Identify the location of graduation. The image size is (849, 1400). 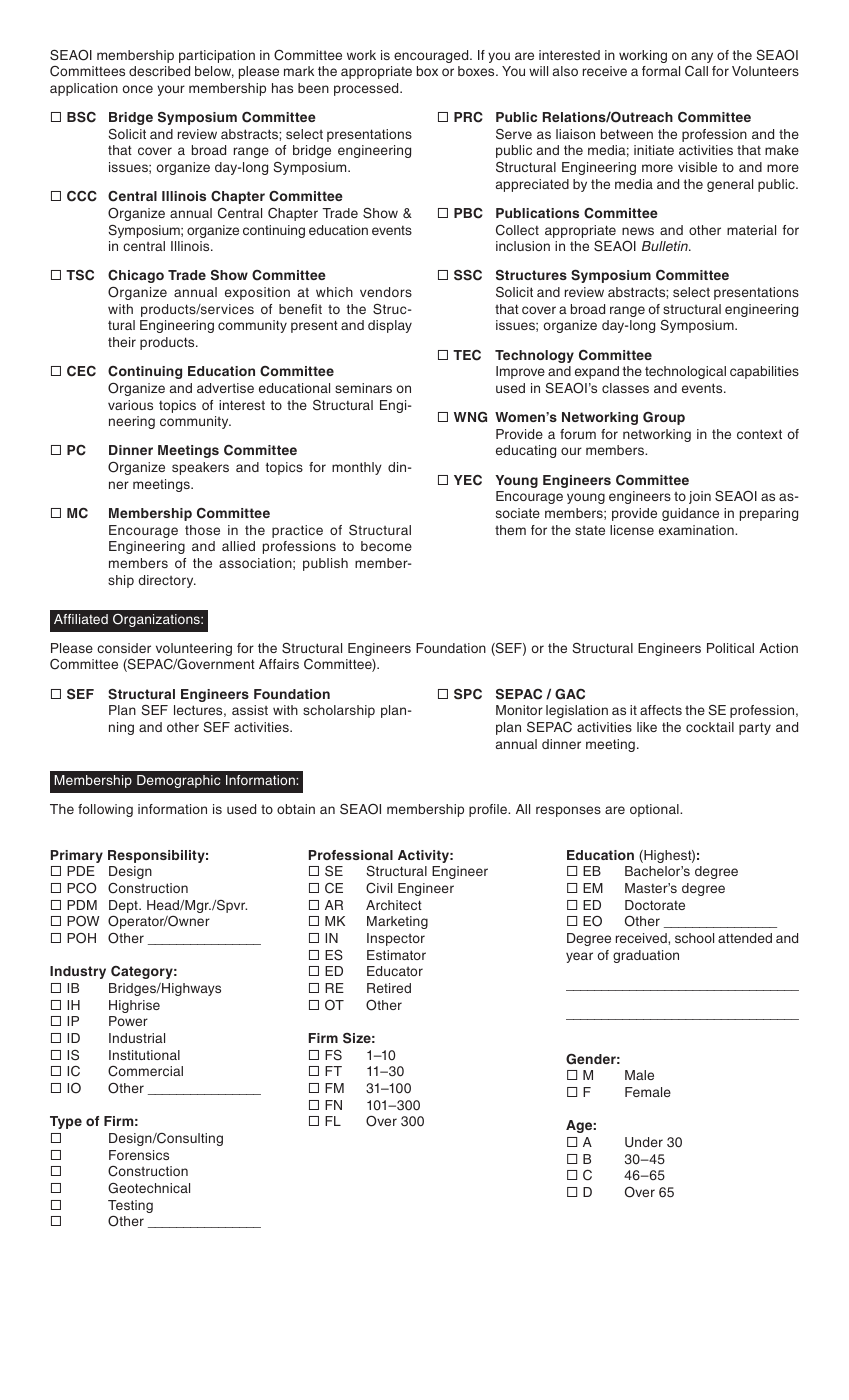
(646, 956).
